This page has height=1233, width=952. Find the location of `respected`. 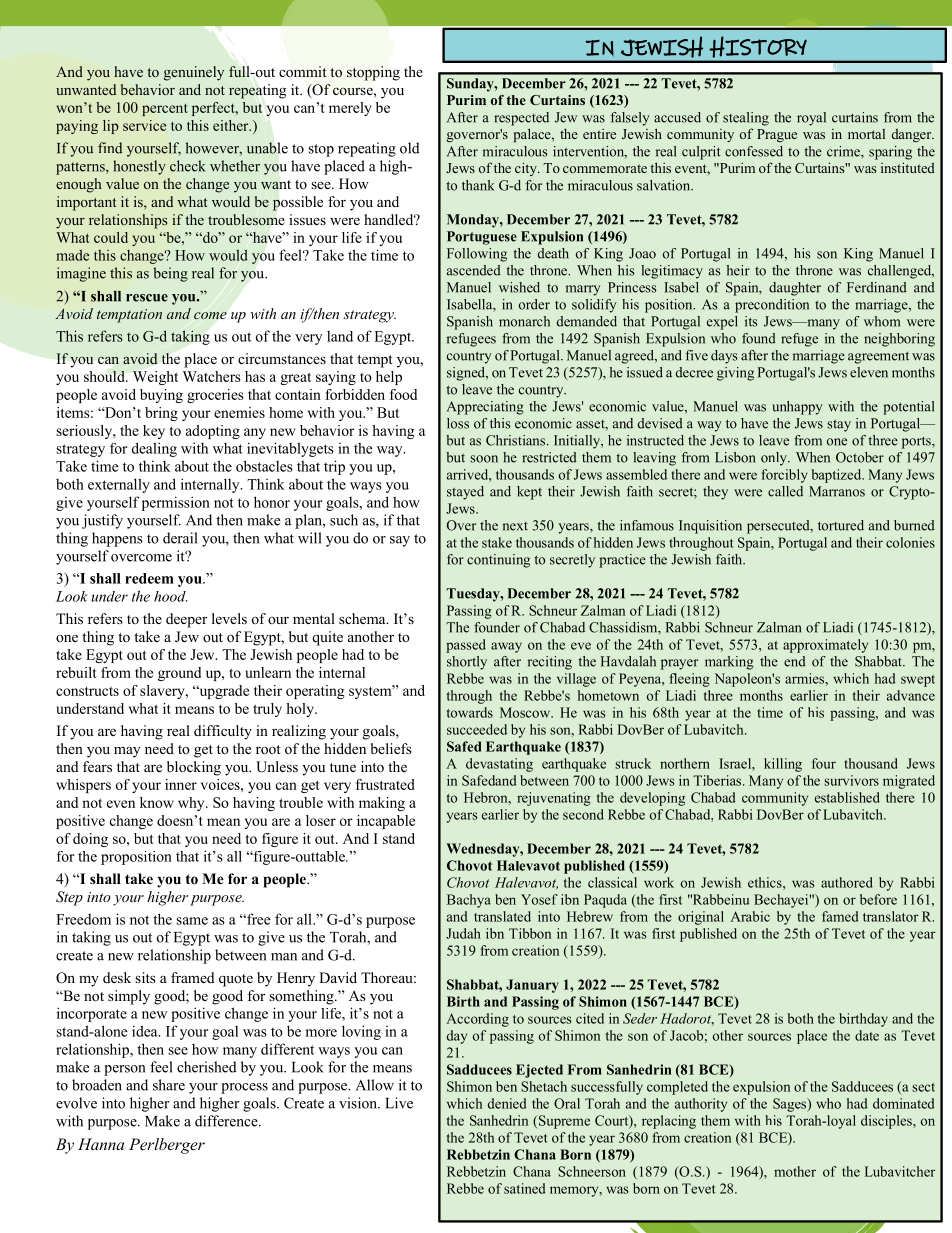

respected is located at coordinates (521, 119).
